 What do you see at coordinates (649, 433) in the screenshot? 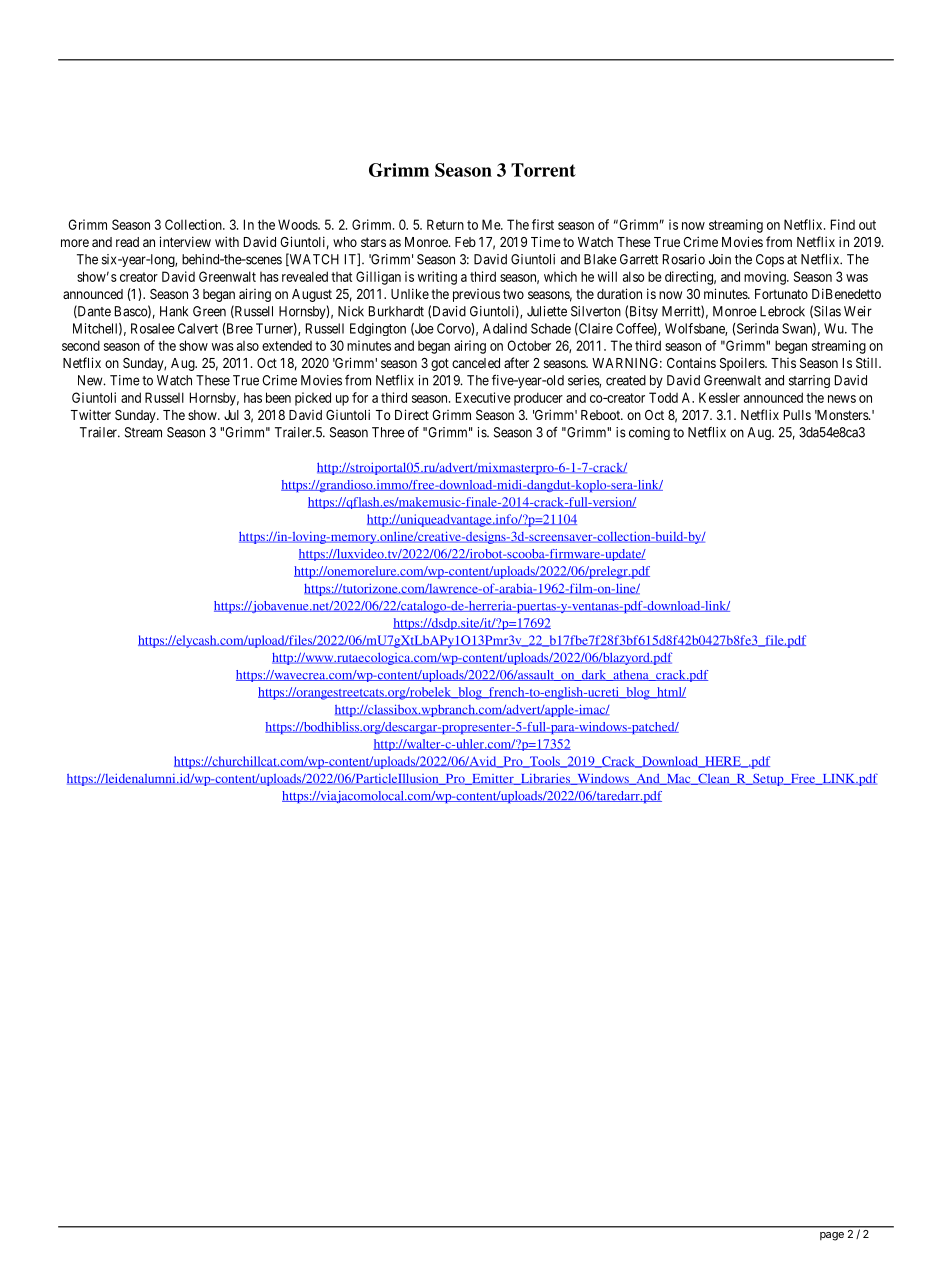
I see `coming` at bounding box center [649, 433].
